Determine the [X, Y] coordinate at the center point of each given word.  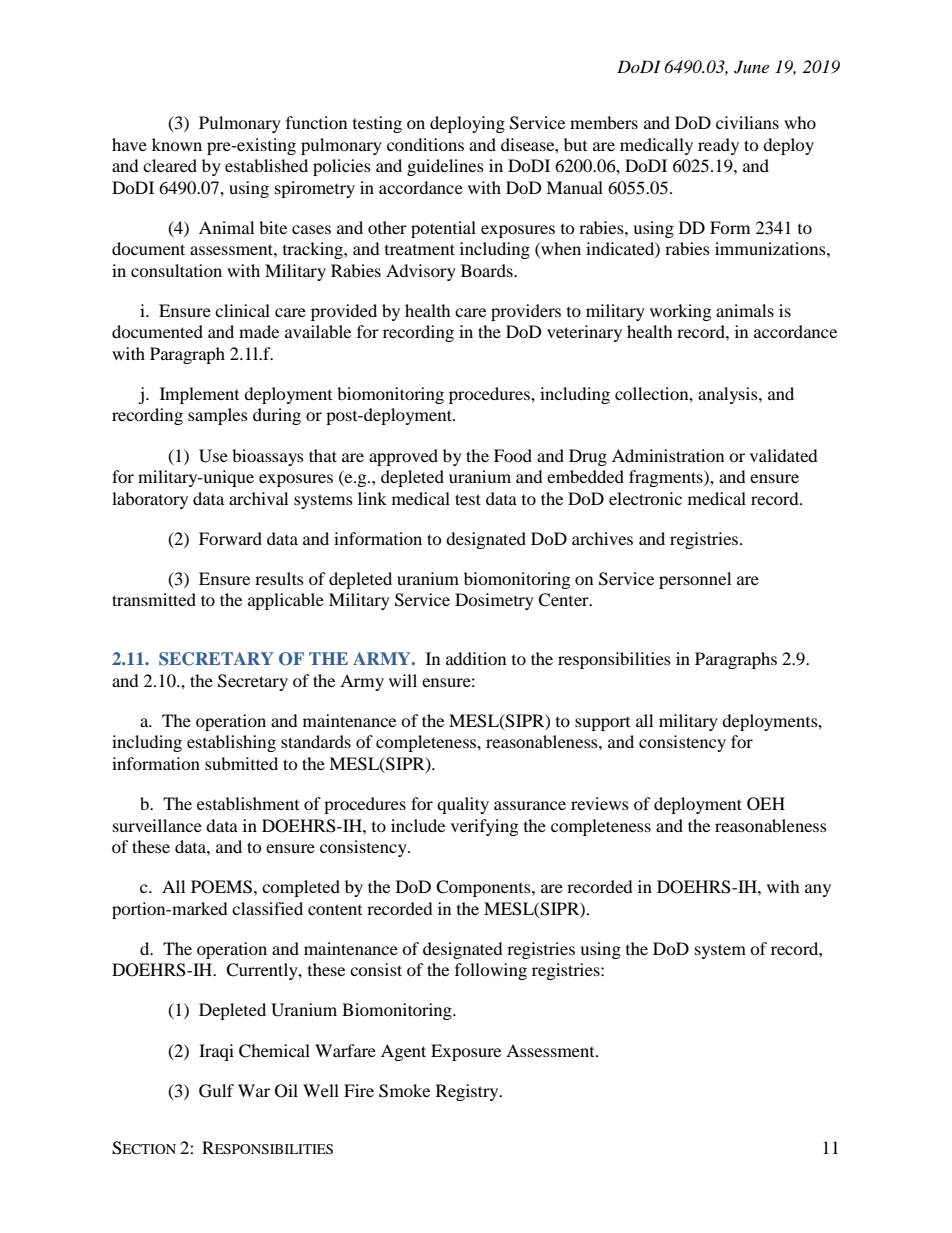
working [680, 312]
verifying [484, 827]
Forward [230, 538]
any [818, 890]
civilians [747, 122]
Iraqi [216, 1052]
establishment [248, 803]
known [177, 144]
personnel [695, 580]
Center [564, 600]
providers [526, 312]
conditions [425, 144]
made [259, 331]
